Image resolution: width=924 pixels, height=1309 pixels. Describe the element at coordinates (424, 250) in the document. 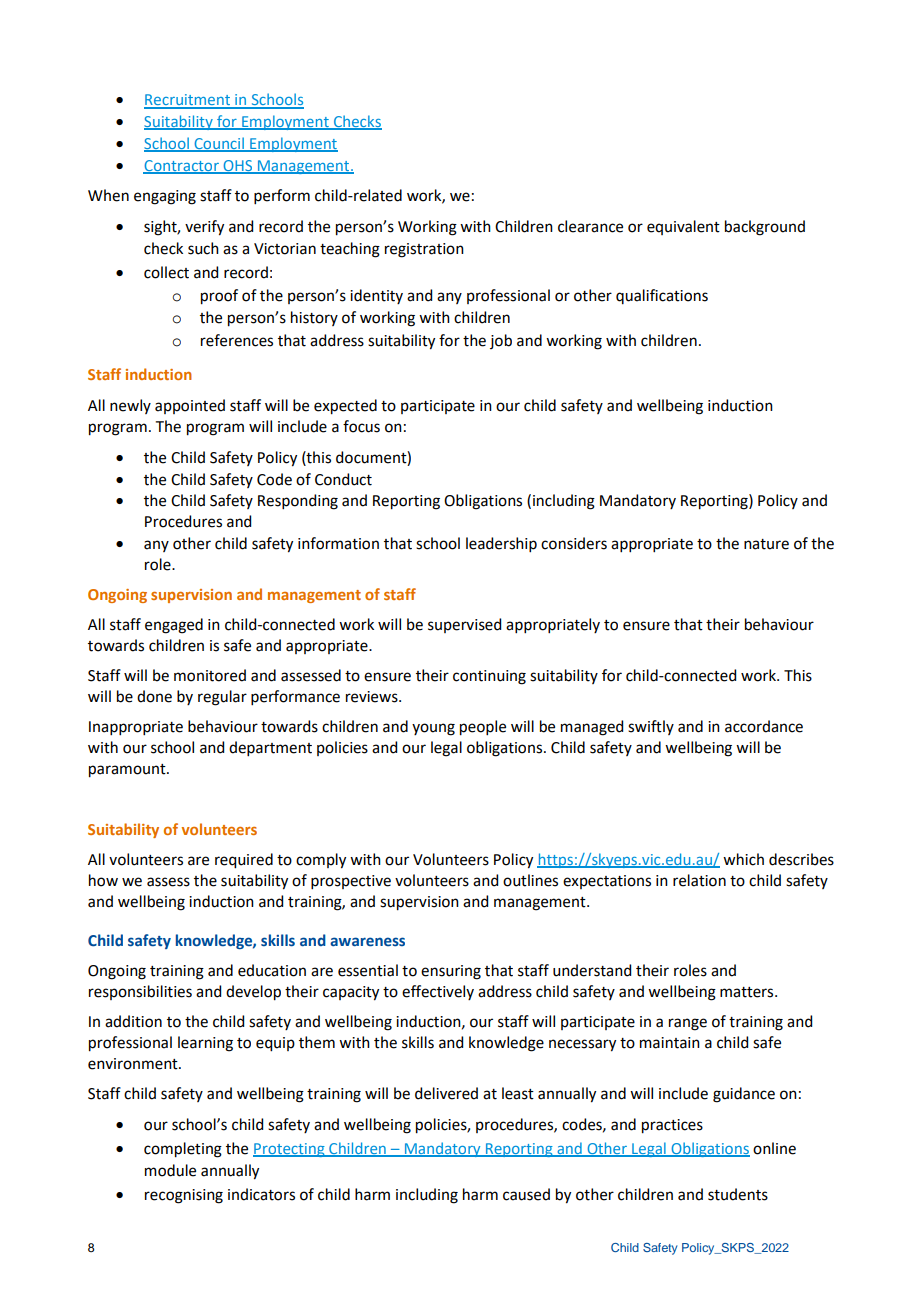

I see `registration` at that location.
